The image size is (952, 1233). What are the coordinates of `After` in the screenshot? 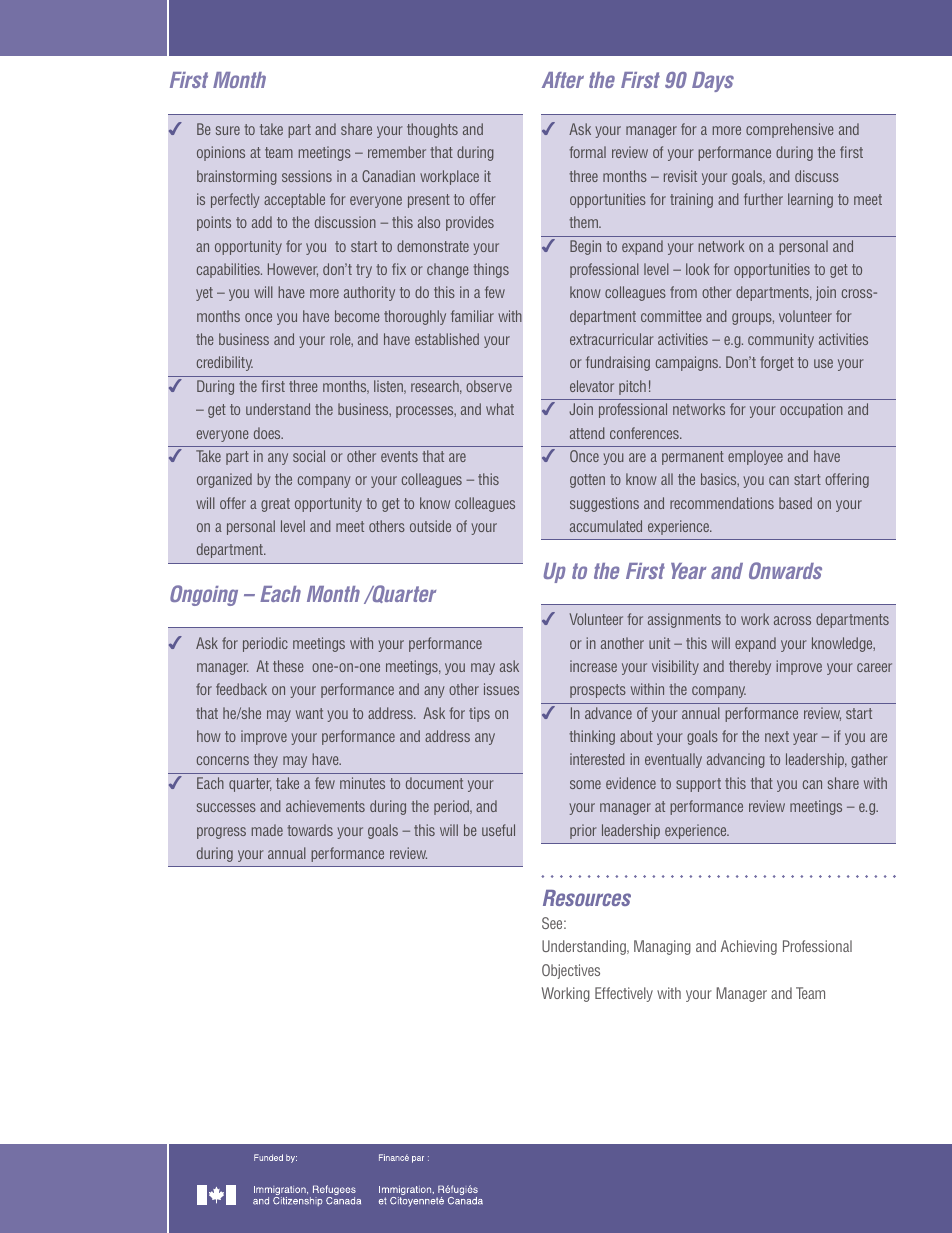 It's located at (563, 80).
